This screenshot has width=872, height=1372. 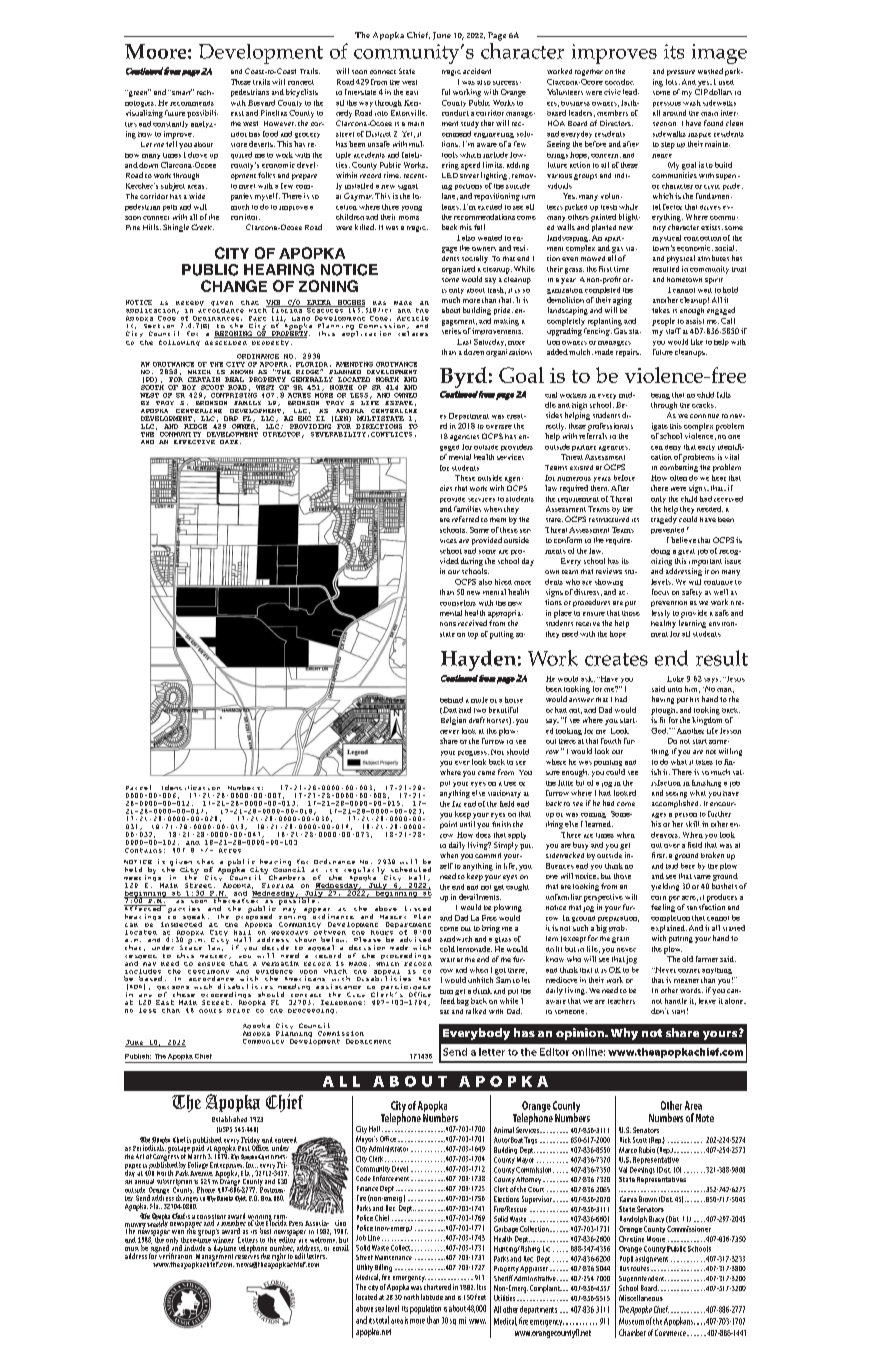 What do you see at coordinates (467, 509) in the screenshot?
I see `families` at bounding box center [467, 509].
